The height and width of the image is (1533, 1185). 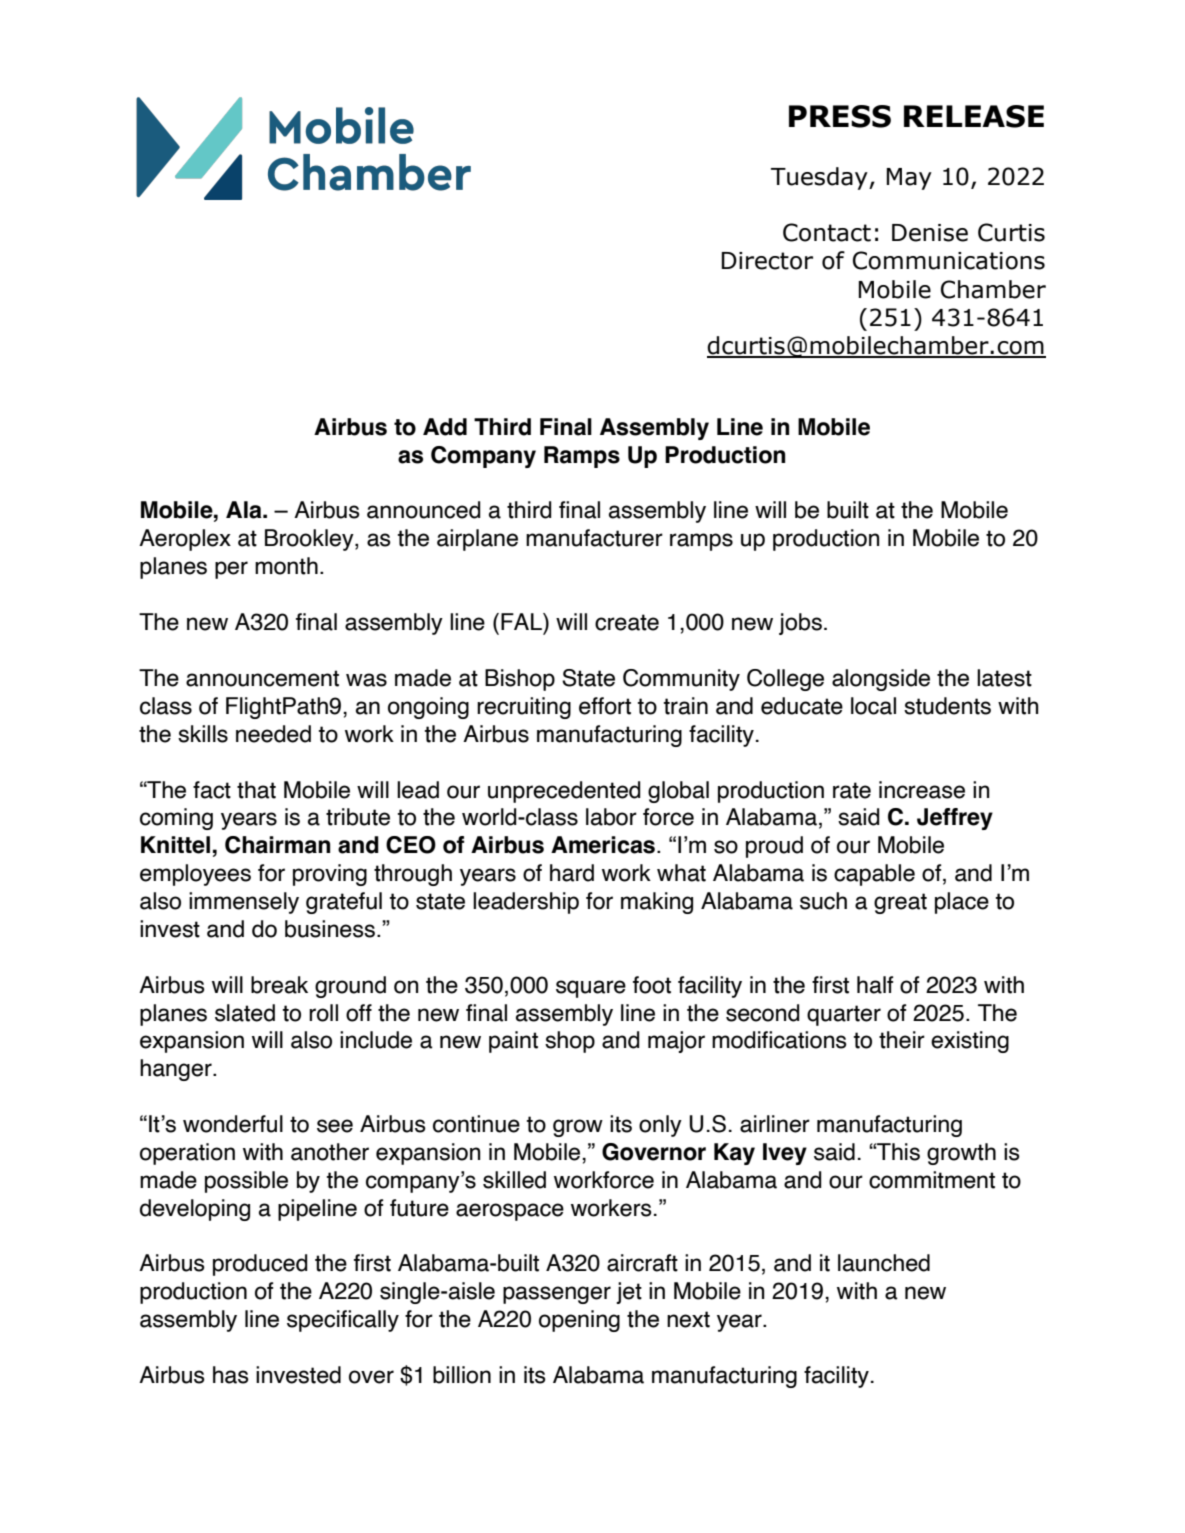 What do you see at coordinates (231, 1375) in the image?
I see `has` at bounding box center [231, 1375].
